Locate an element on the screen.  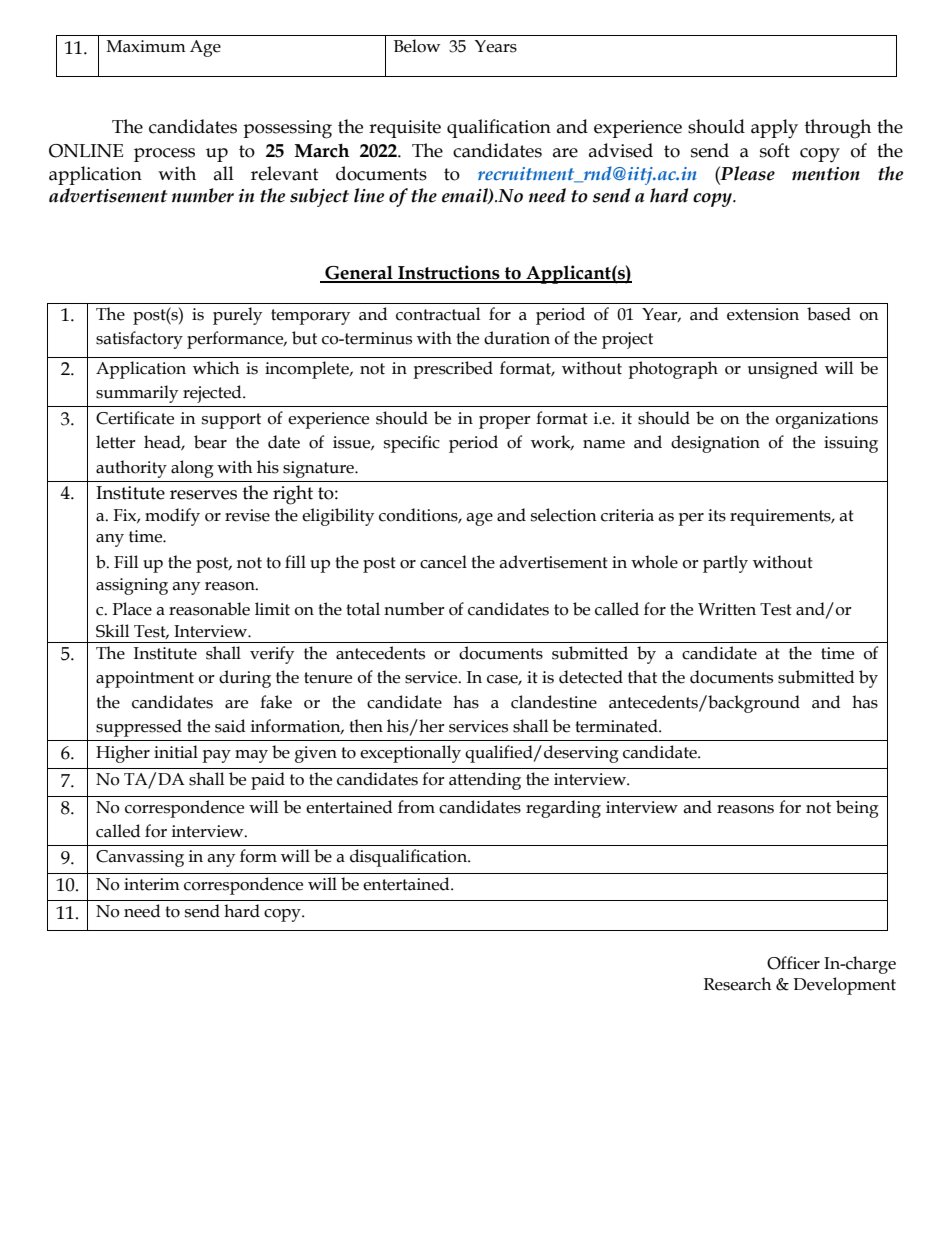
interim is located at coordinates (152, 884).
